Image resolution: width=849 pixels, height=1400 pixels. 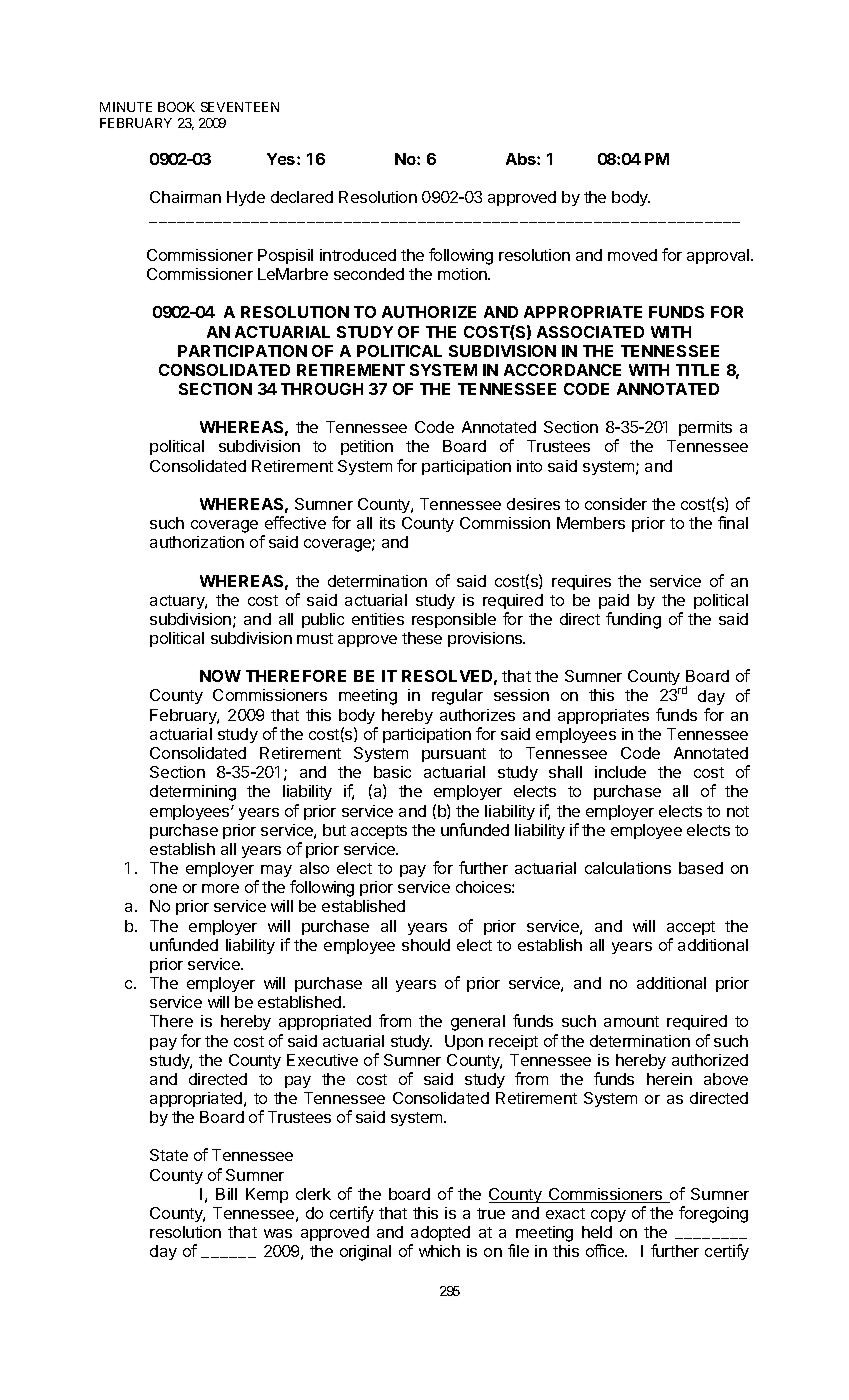 What do you see at coordinates (608, 1216) in the screenshot?
I see `copy` at bounding box center [608, 1216].
